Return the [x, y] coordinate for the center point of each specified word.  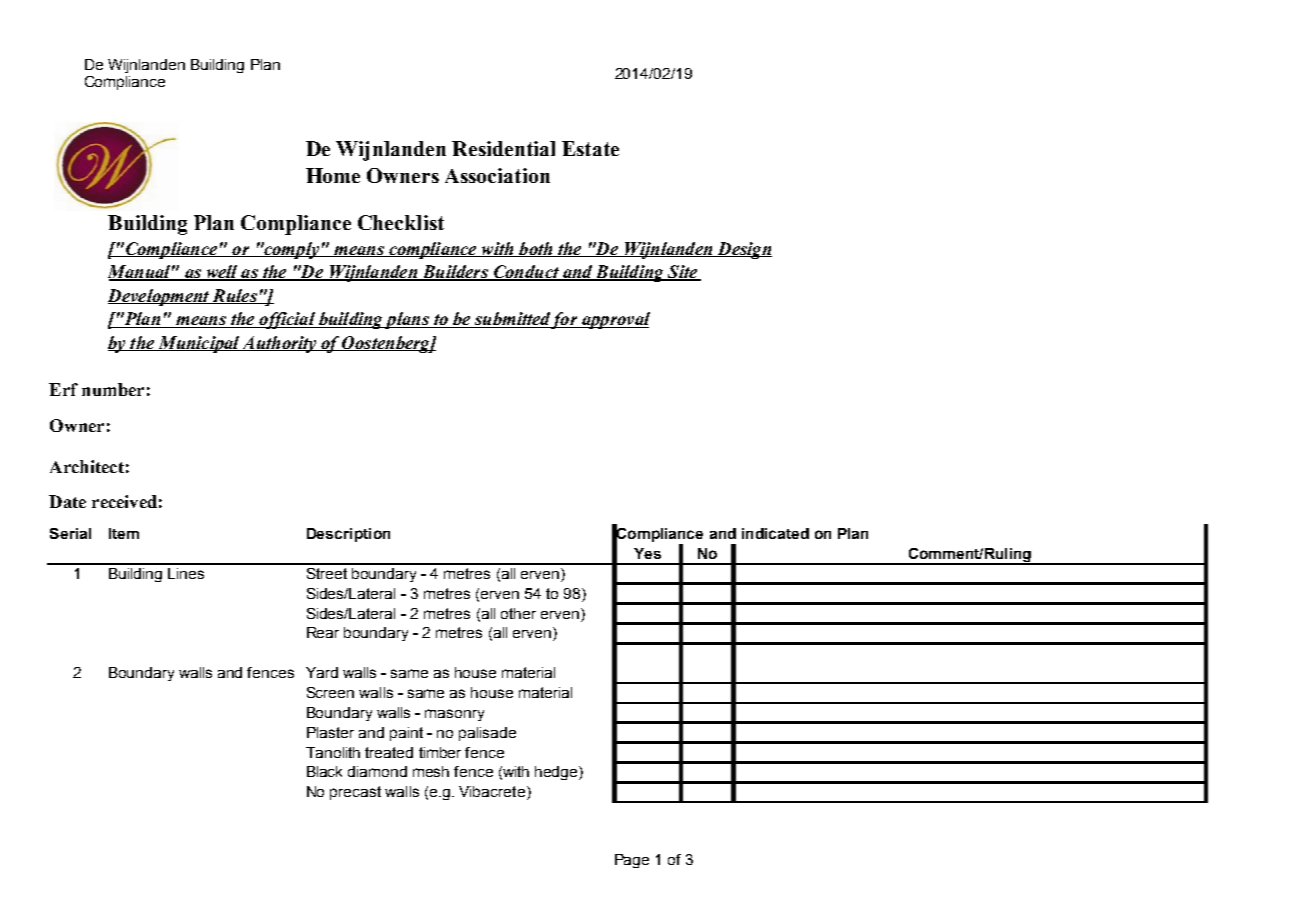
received [124, 501]
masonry [454, 715]
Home [333, 175]
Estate [590, 148]
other [518, 613]
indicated [775, 533]
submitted [511, 320]
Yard [322, 672]
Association [497, 175]
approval [615, 320]
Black [324, 771]
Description [348, 535]
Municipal [198, 344]
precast [355, 793]
